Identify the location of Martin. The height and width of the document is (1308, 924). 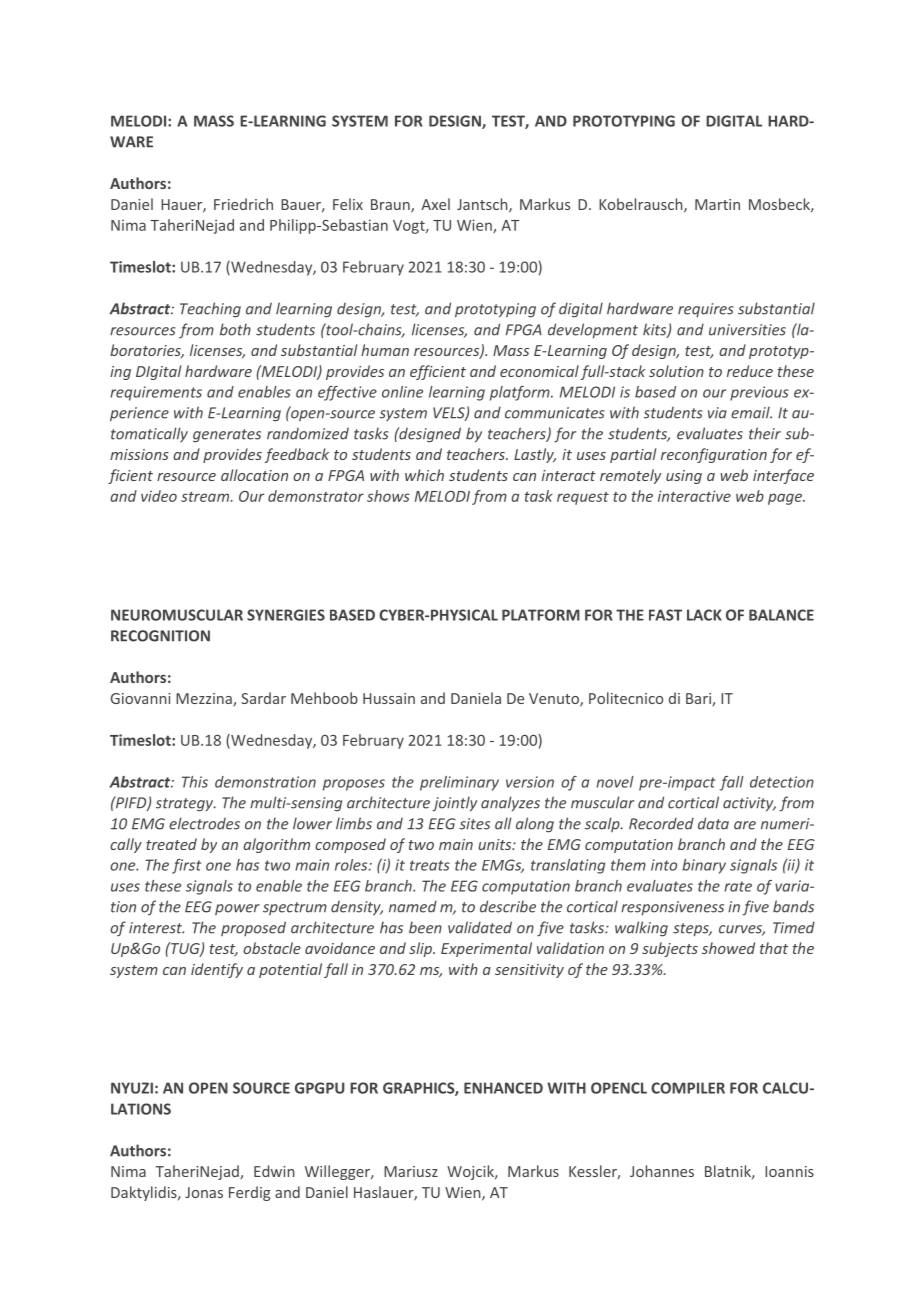
(717, 204).
